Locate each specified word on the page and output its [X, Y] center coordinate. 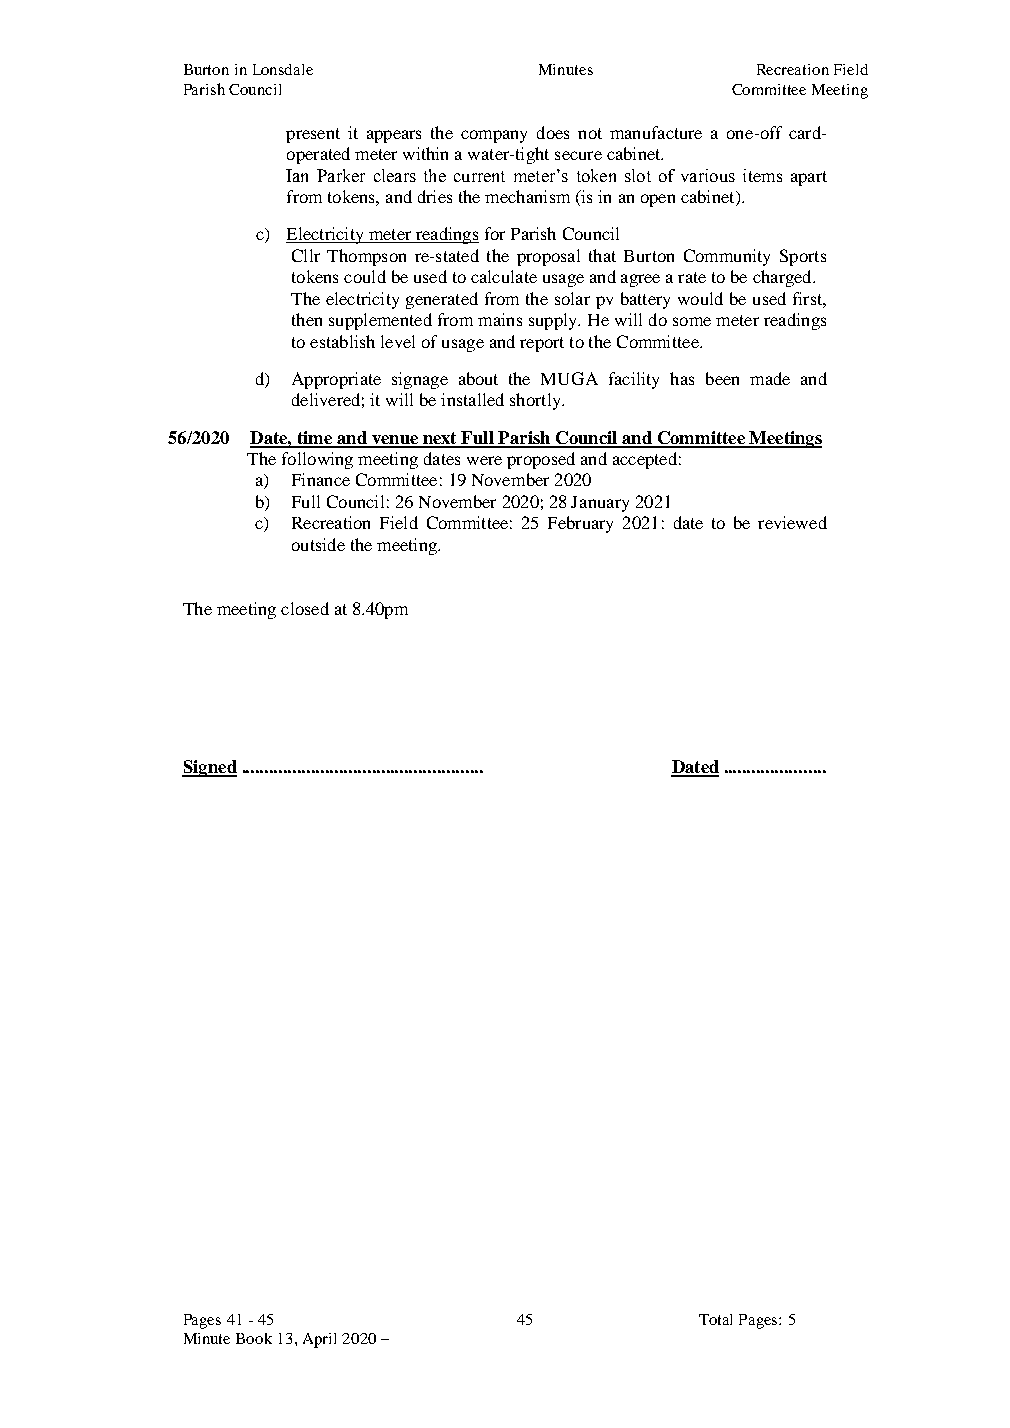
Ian [297, 175]
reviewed [792, 522]
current [479, 176]
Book [254, 1338]
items [762, 175]
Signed [209, 768]
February [580, 524]
